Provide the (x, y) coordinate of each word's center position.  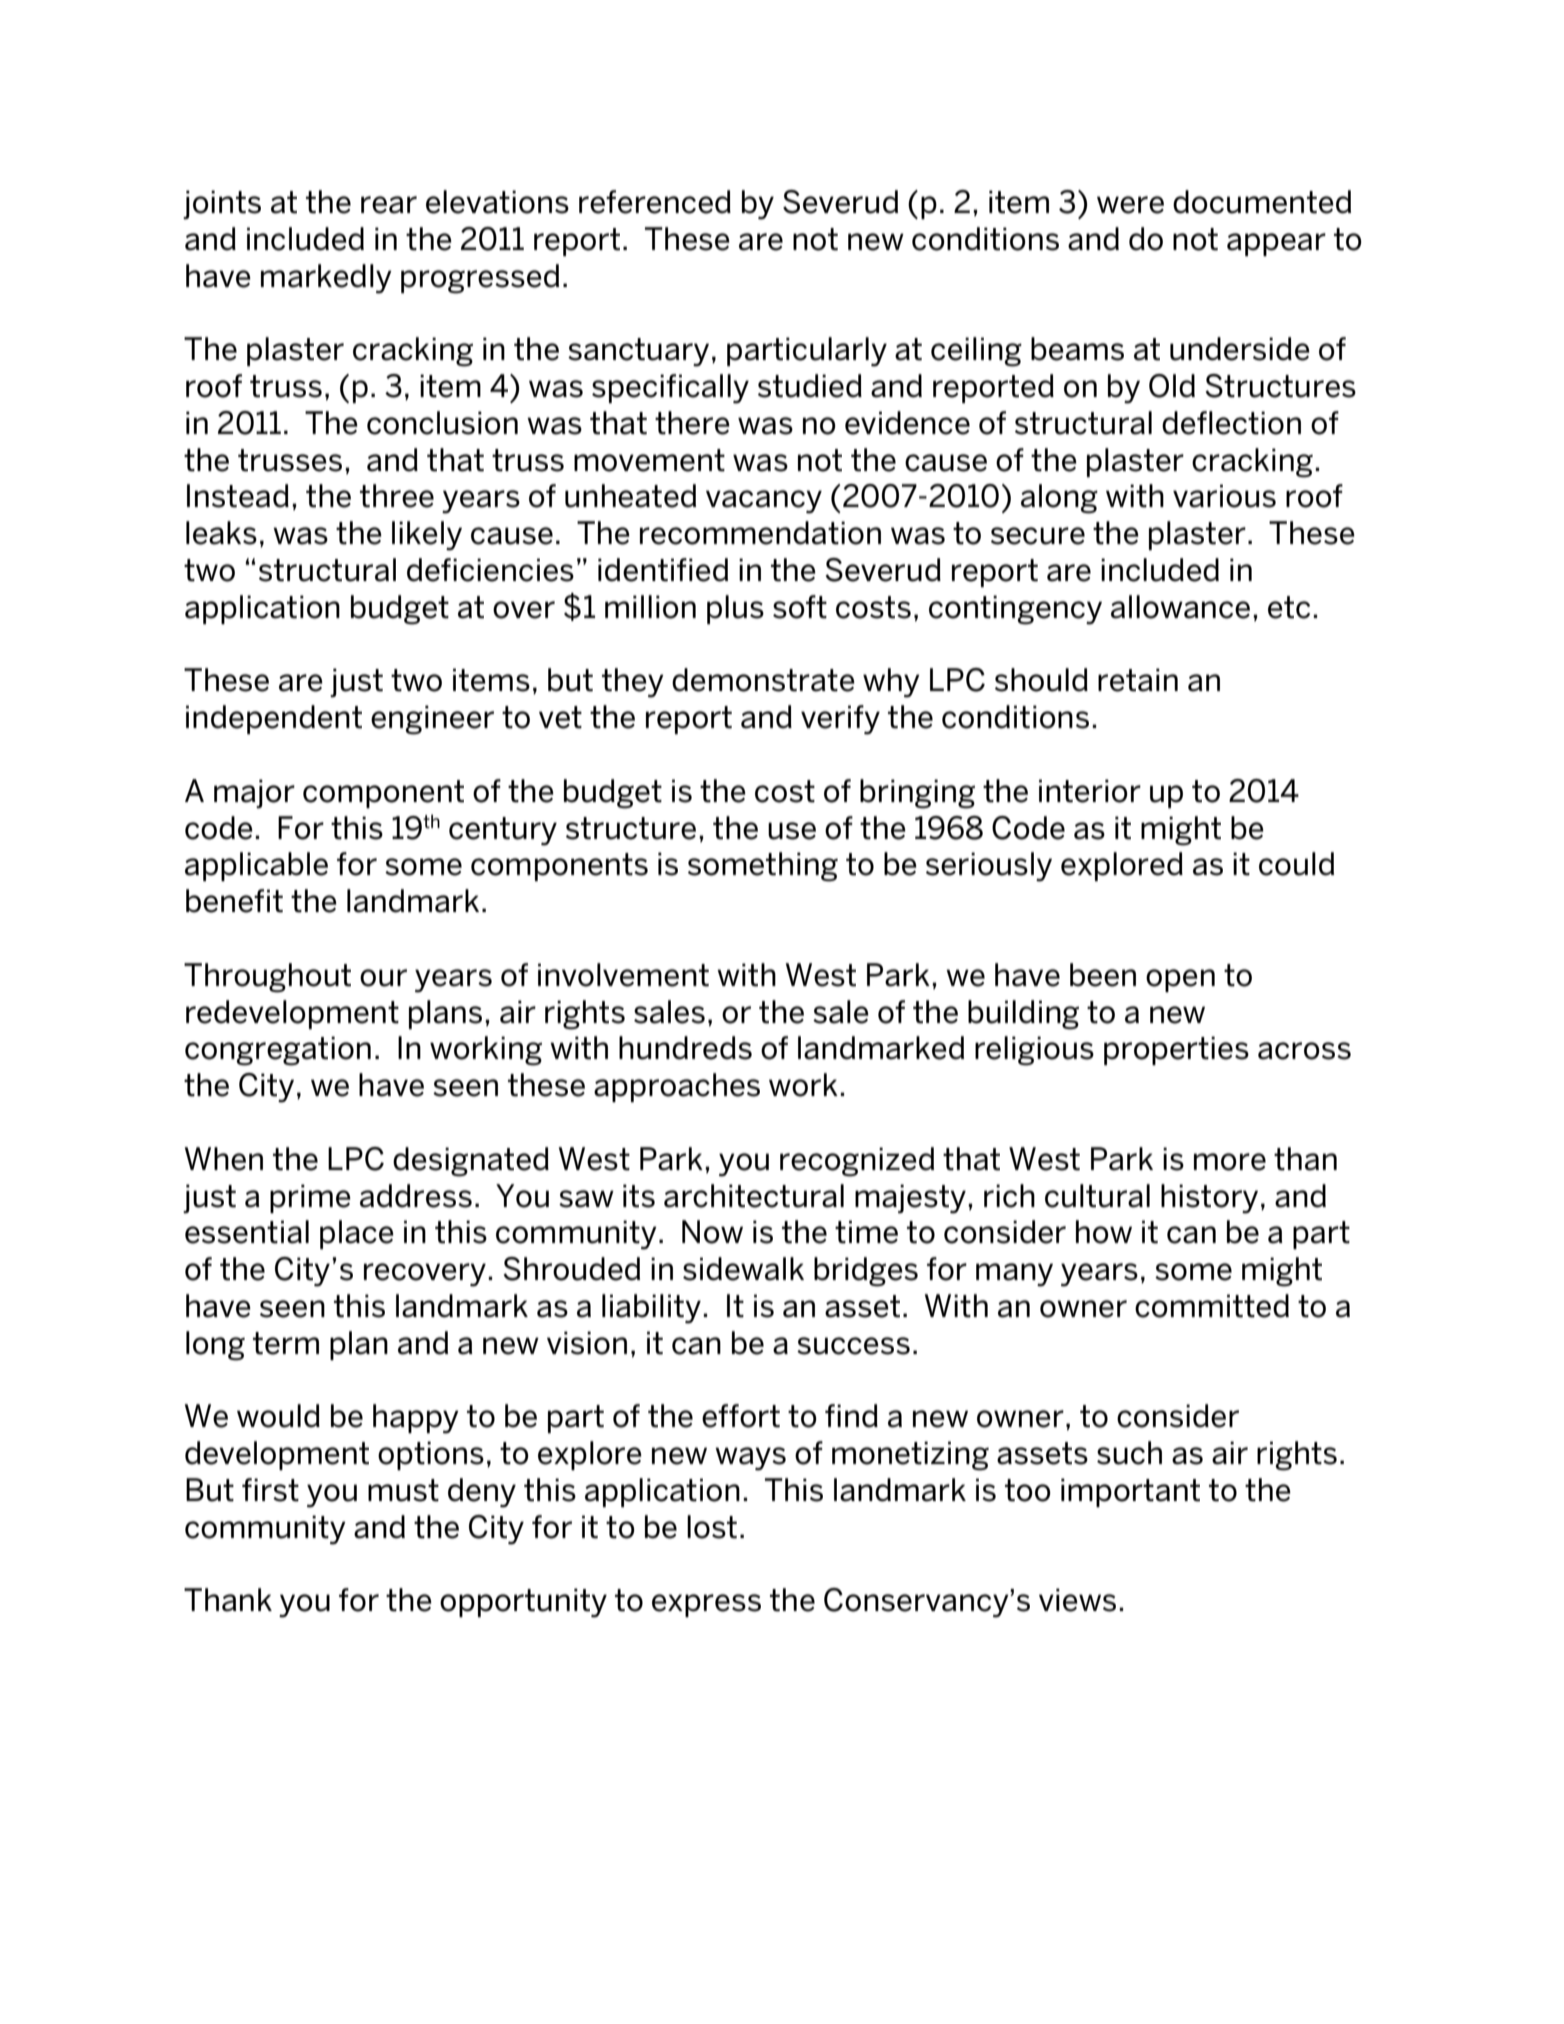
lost (712, 1527)
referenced (655, 202)
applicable (256, 866)
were (1130, 205)
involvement (623, 975)
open (1180, 980)
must (403, 1490)
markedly (326, 279)
